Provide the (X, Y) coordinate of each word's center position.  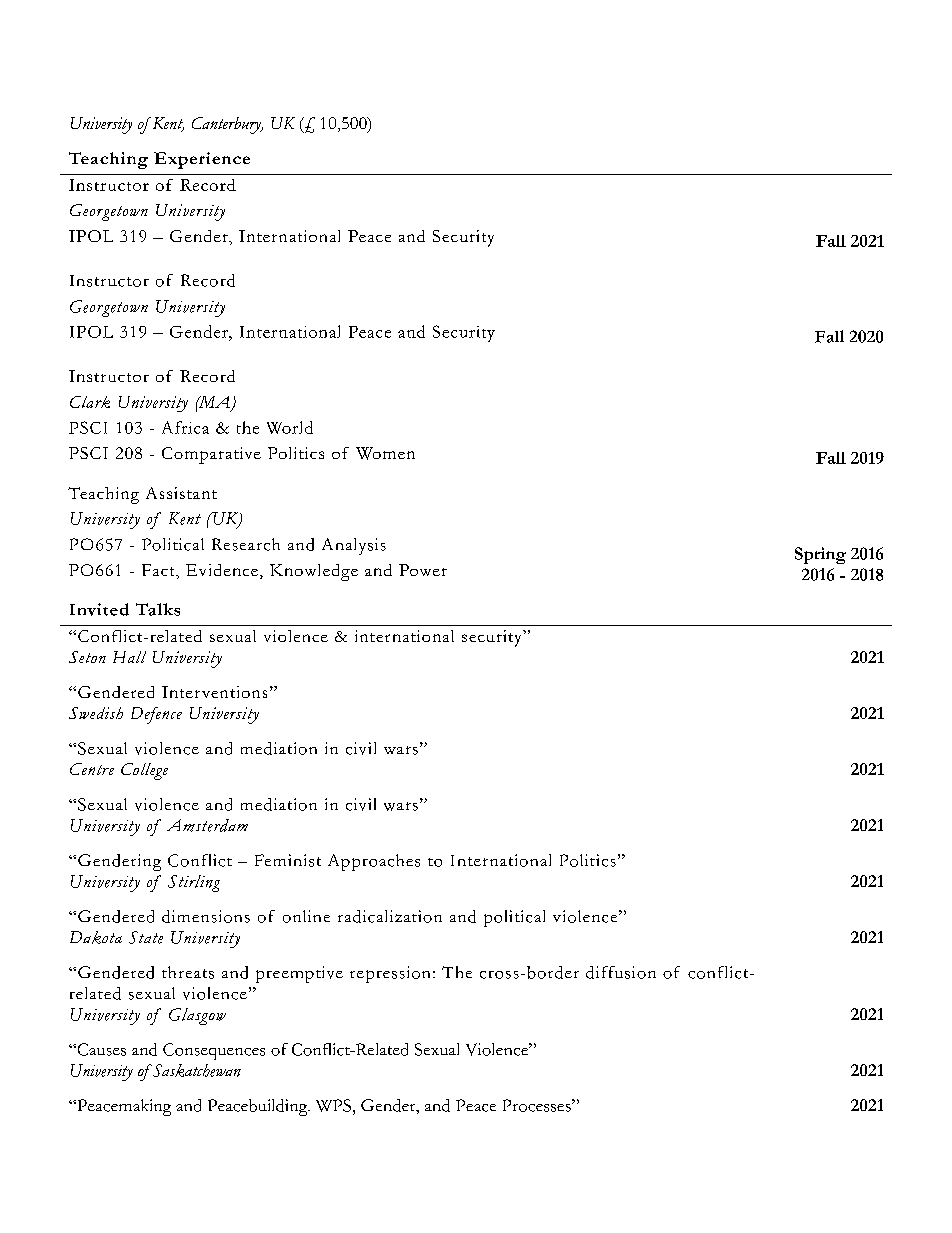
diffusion (621, 972)
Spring (820, 555)
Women (385, 453)
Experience (202, 160)
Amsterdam (207, 825)
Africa (185, 427)
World (290, 427)
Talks (158, 609)
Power (423, 570)
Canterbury (227, 125)
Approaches (374, 862)
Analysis (354, 546)
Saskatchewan (195, 1070)
